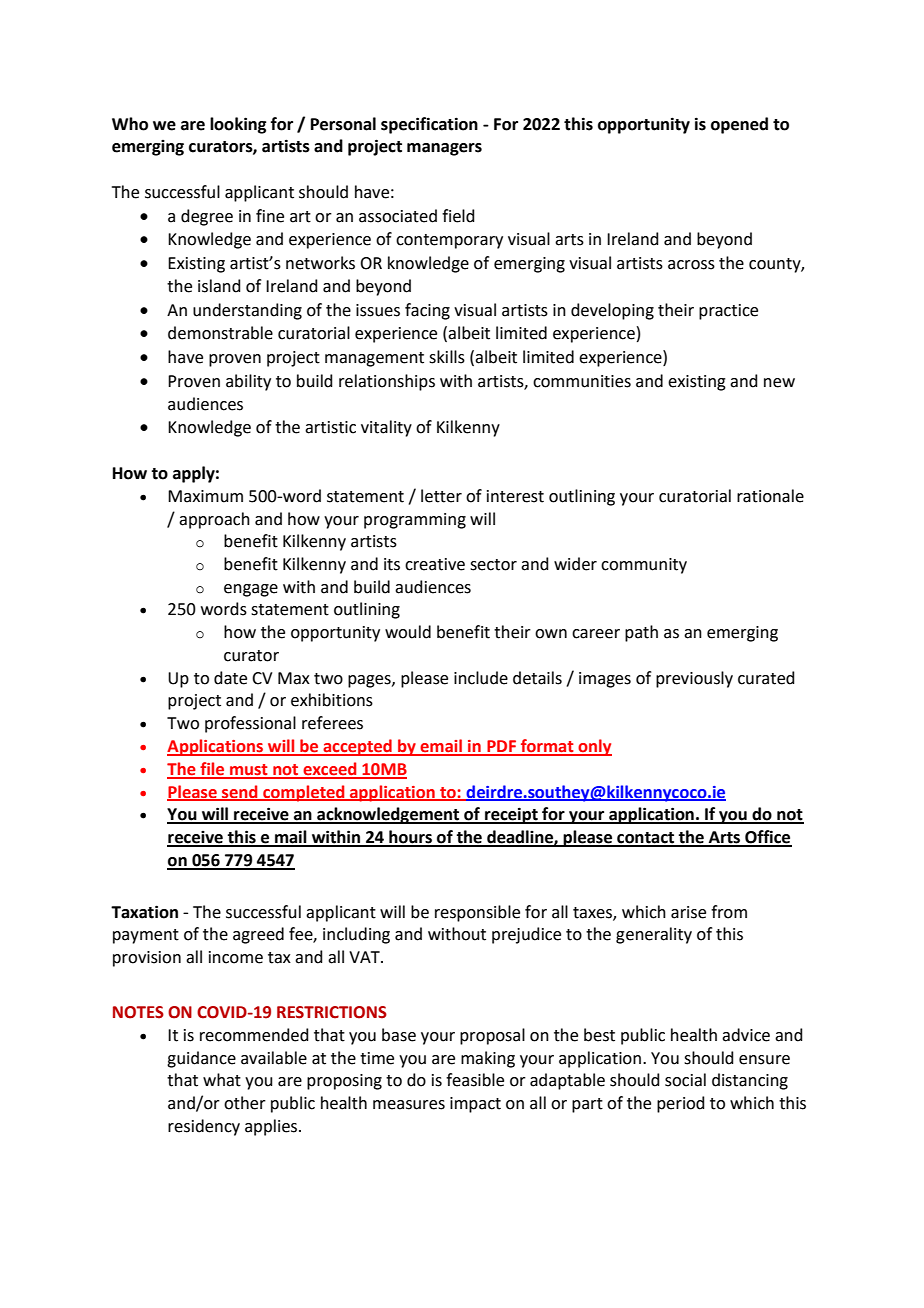 The height and width of the document is (1308, 924). Describe the element at coordinates (408, 632) in the document. I see `would` at that location.
